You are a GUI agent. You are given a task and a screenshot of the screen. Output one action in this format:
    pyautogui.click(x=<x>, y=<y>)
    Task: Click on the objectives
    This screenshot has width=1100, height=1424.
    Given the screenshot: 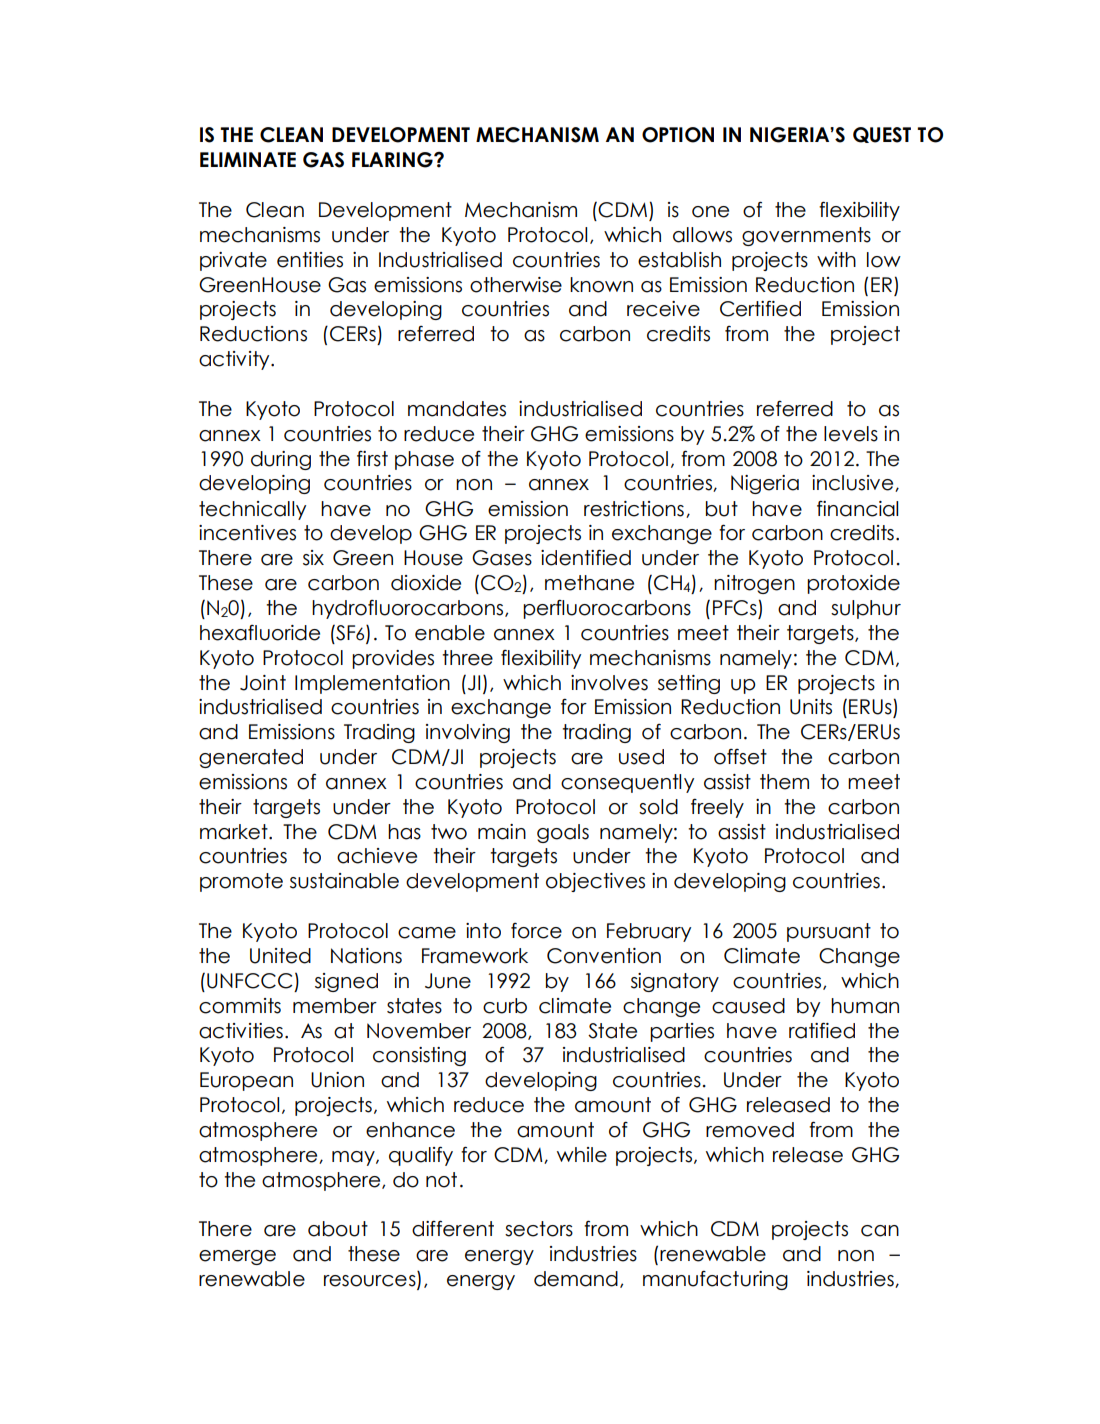 What is the action you would take?
    pyautogui.click(x=595, y=882)
